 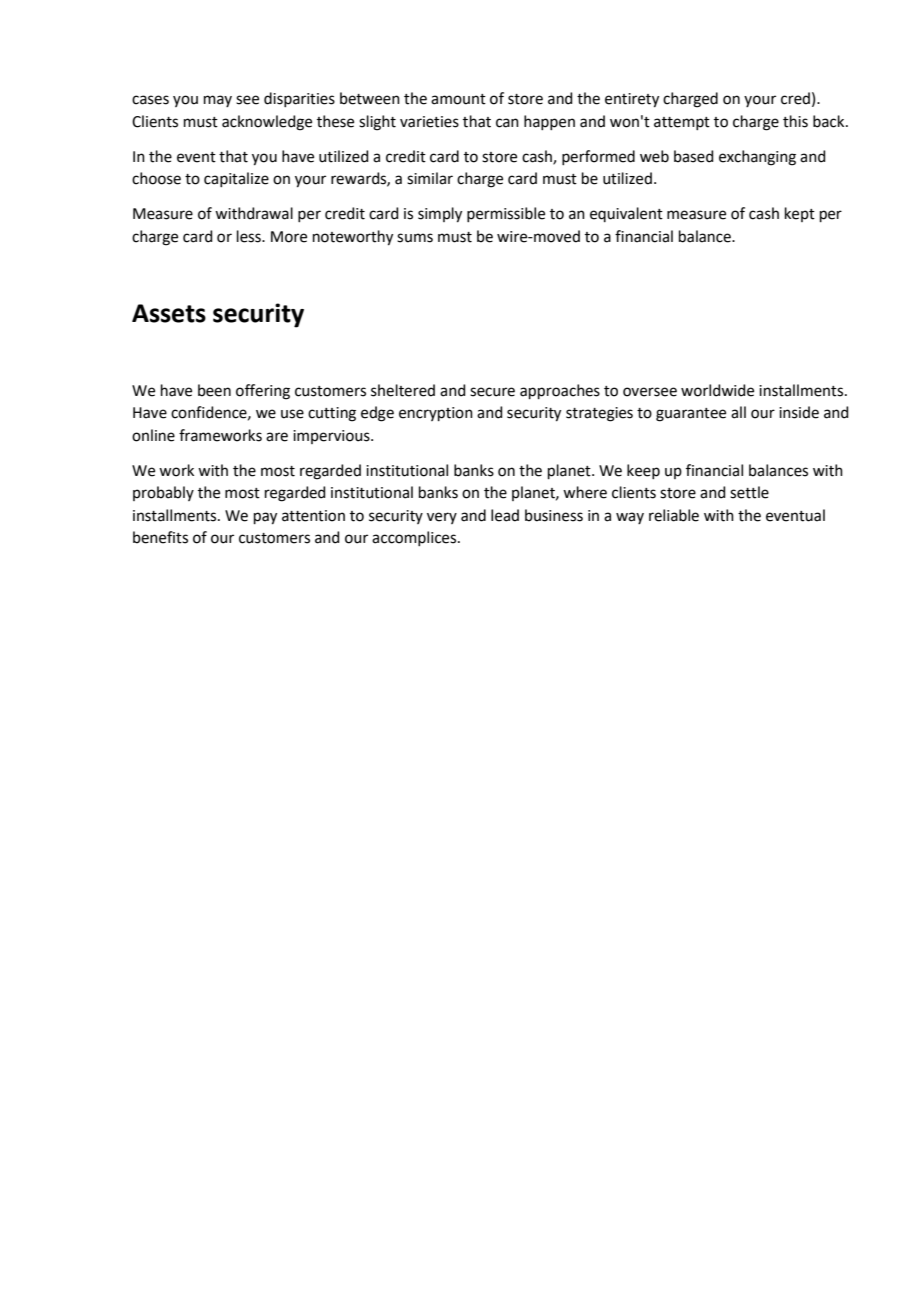 What do you see at coordinates (169, 313) in the screenshot?
I see `Assets` at bounding box center [169, 313].
